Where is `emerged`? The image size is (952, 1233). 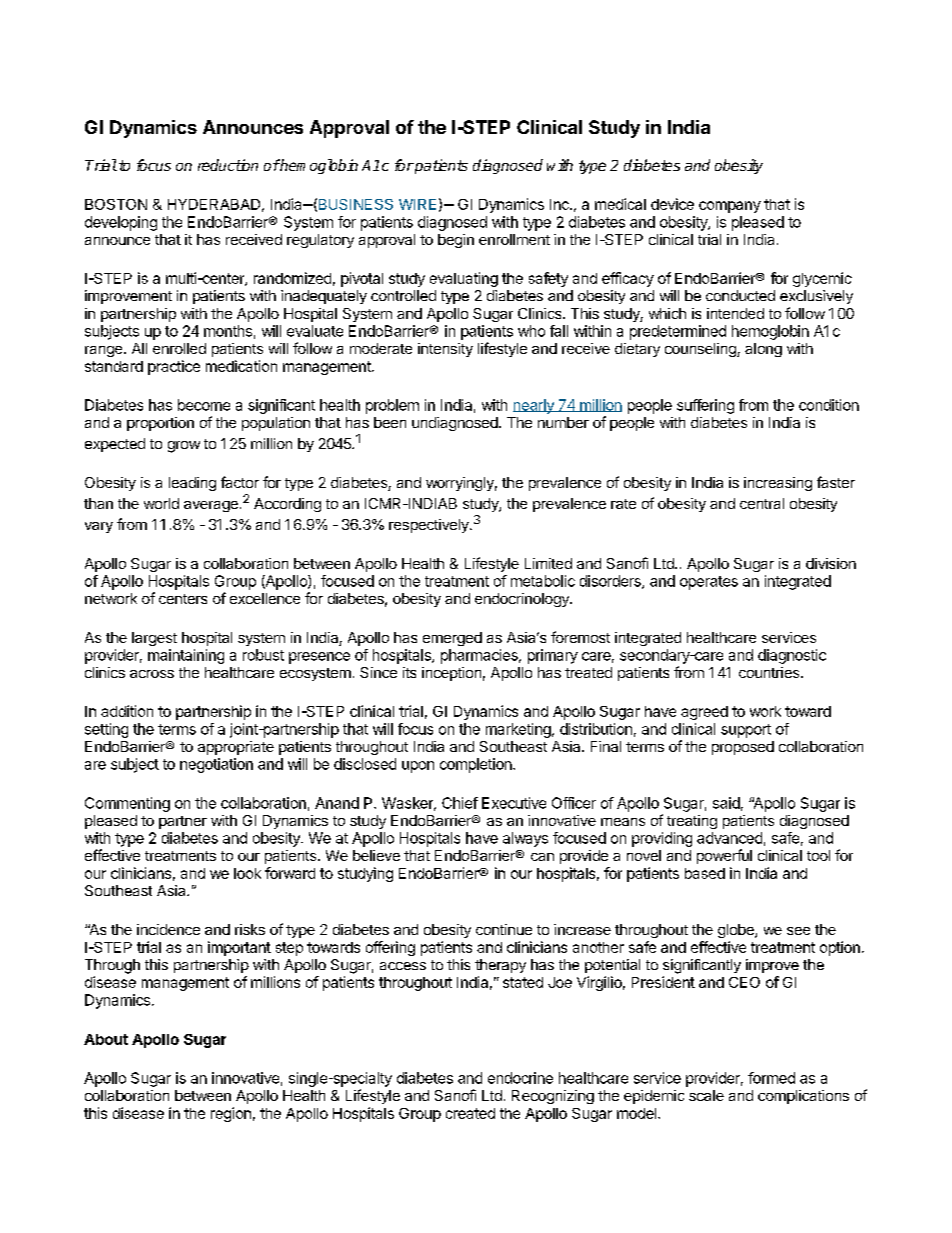
emerged is located at coordinates (452, 639).
